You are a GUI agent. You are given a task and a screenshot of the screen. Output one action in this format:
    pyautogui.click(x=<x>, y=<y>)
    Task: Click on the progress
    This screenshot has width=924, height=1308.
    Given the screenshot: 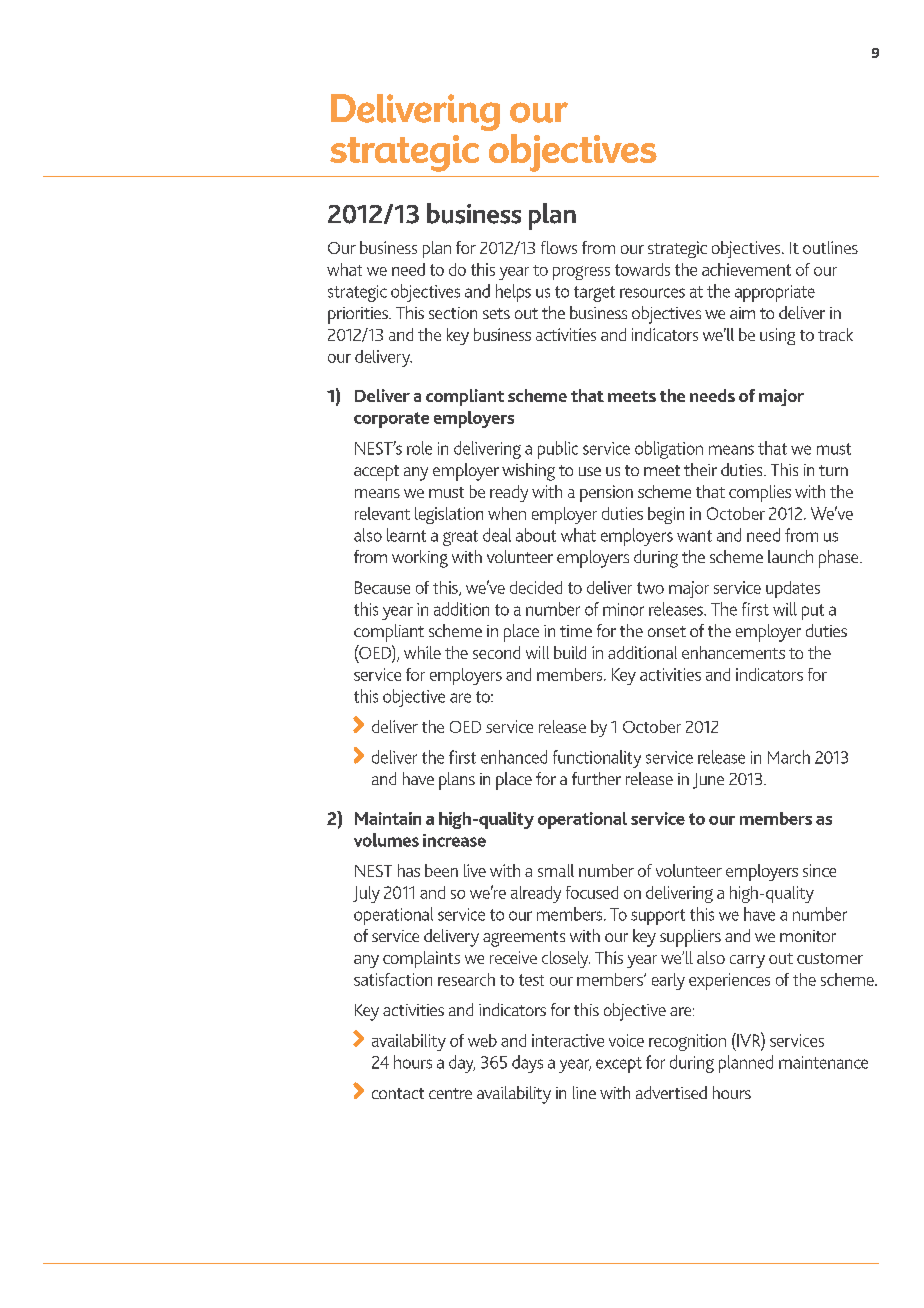 What is the action you would take?
    pyautogui.click(x=581, y=273)
